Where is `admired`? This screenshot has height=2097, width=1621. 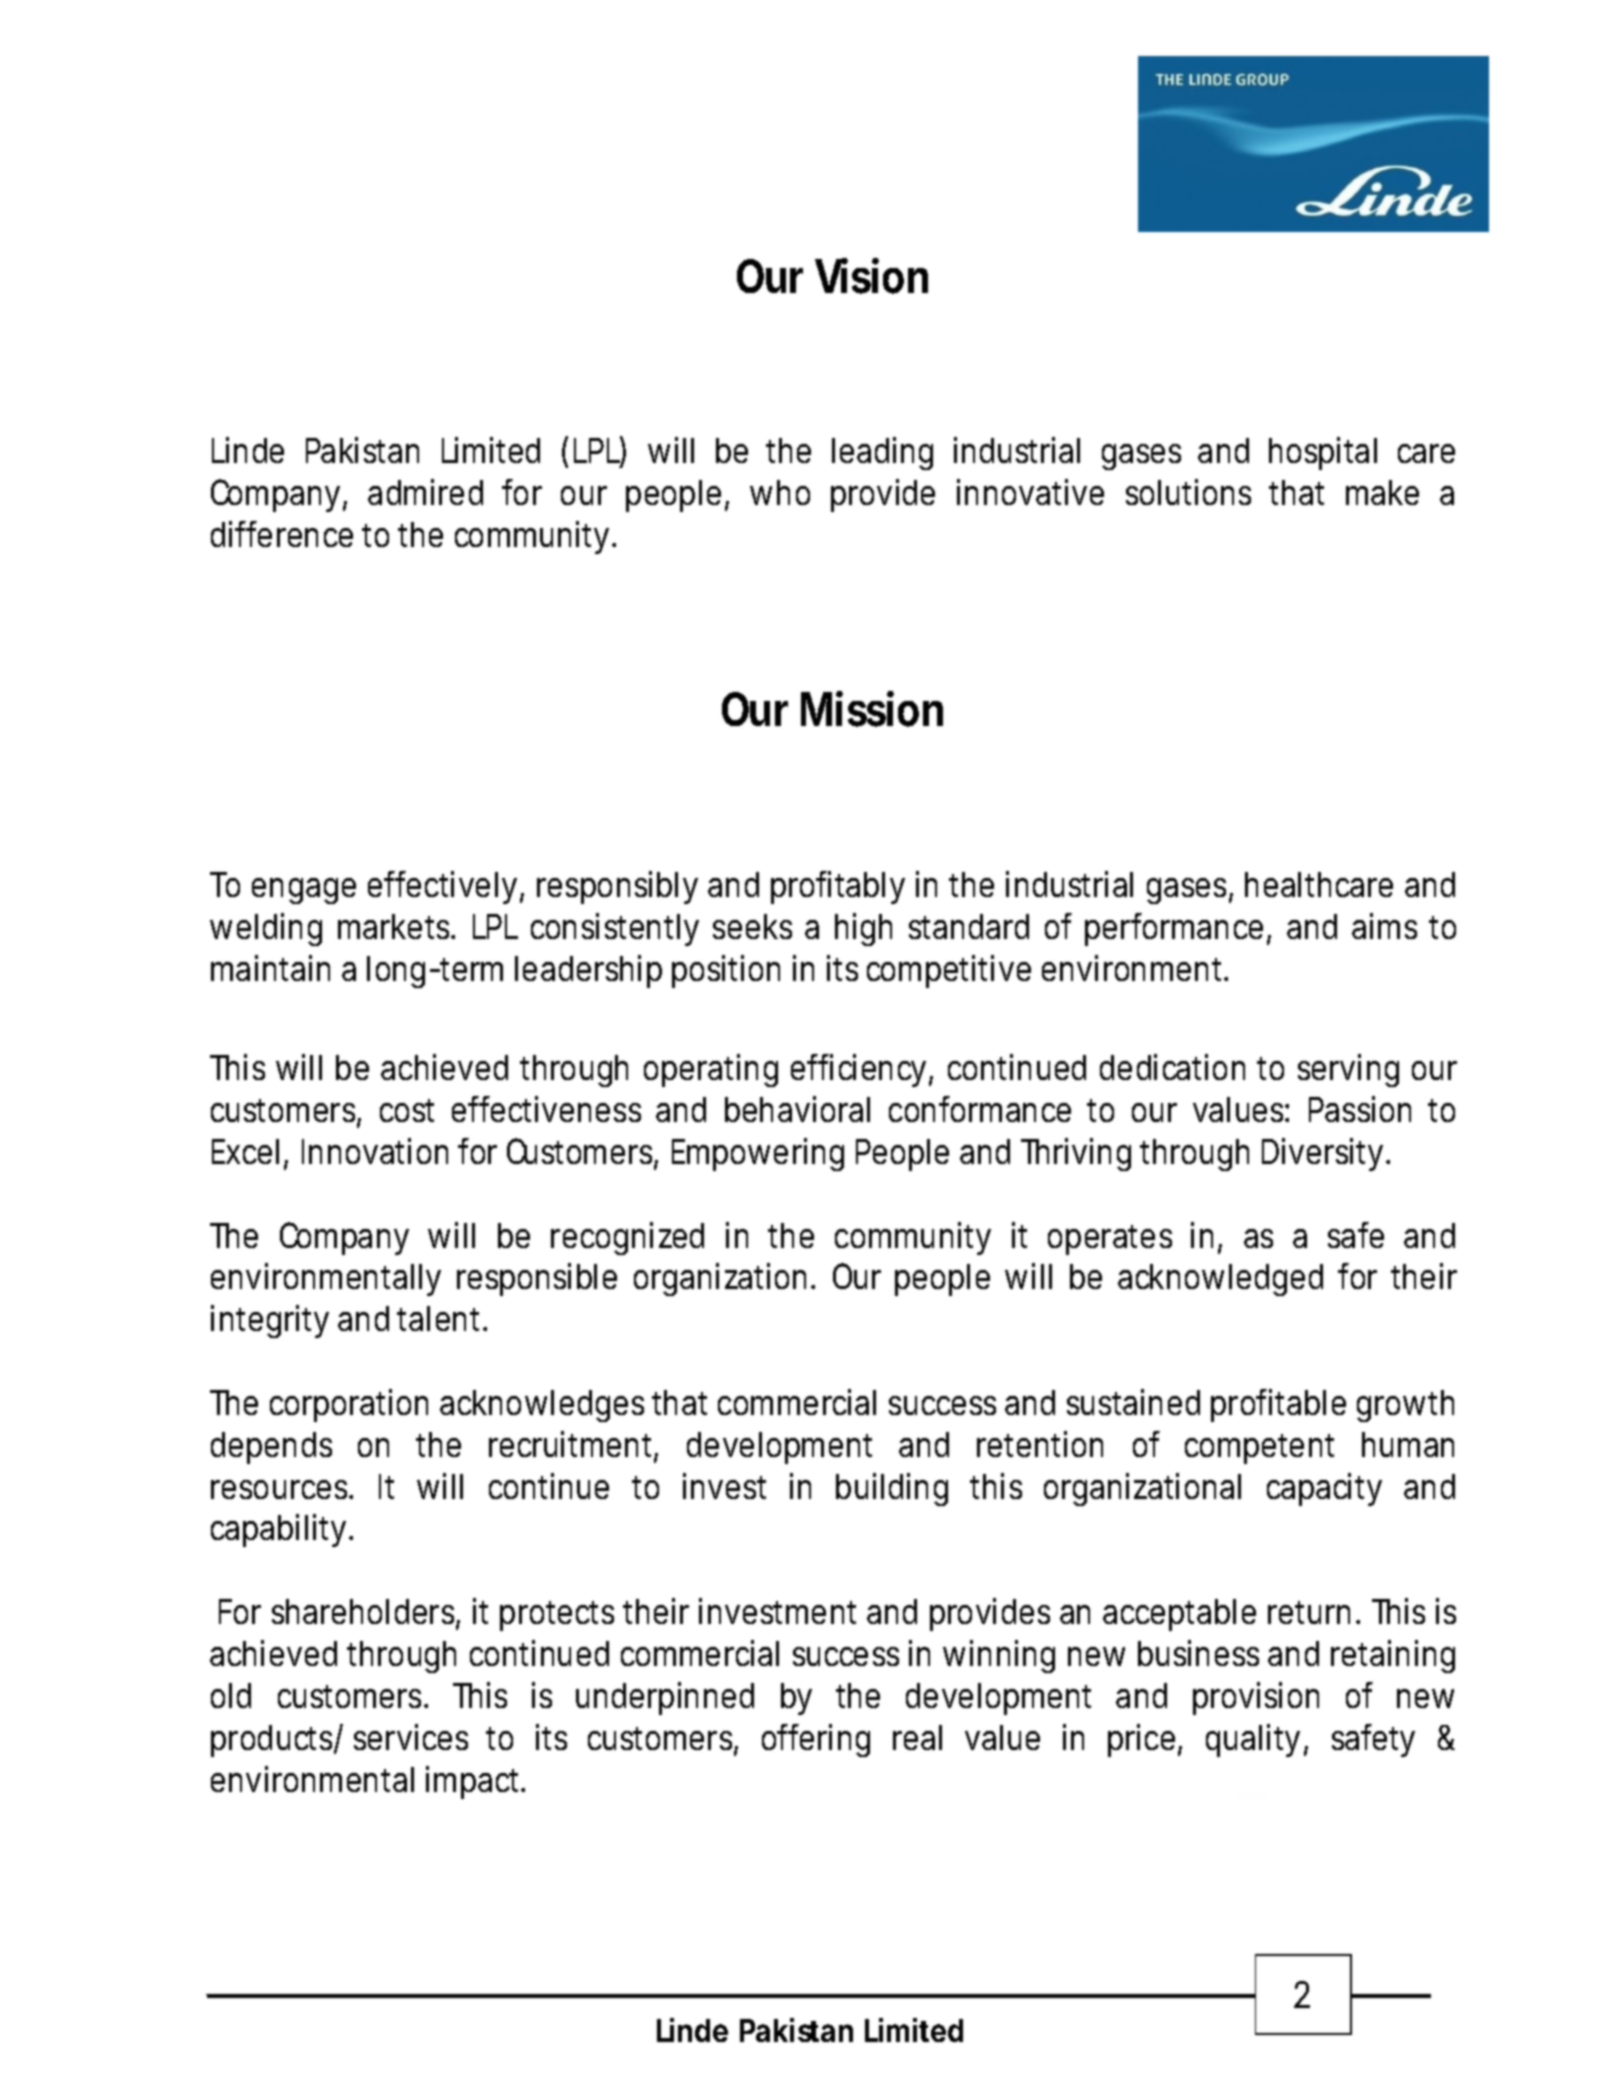
admired is located at coordinates (425, 492).
